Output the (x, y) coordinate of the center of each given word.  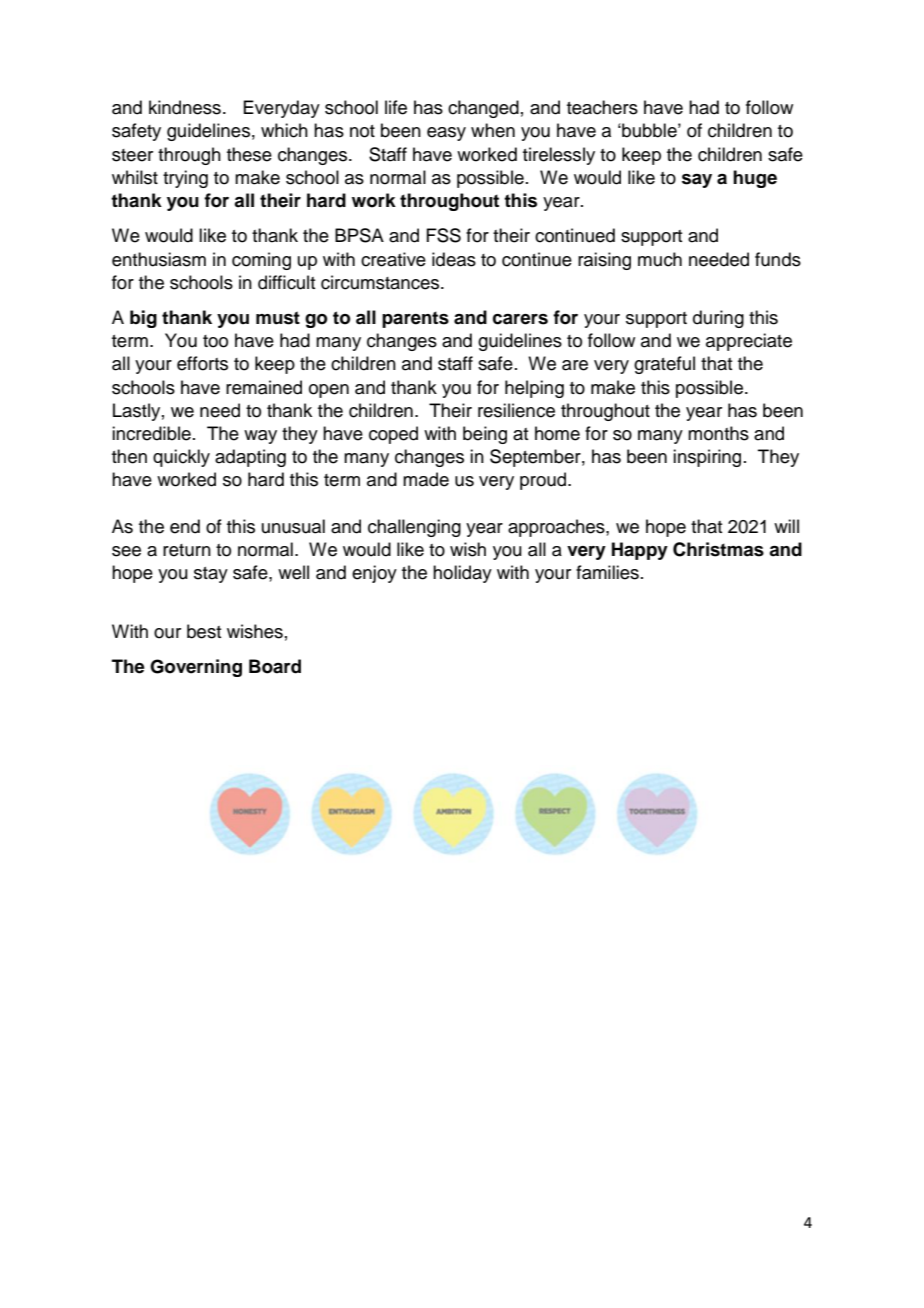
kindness (185, 107)
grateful (664, 365)
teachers (602, 107)
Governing (196, 668)
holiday (462, 574)
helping (534, 389)
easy (446, 134)
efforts (202, 363)
